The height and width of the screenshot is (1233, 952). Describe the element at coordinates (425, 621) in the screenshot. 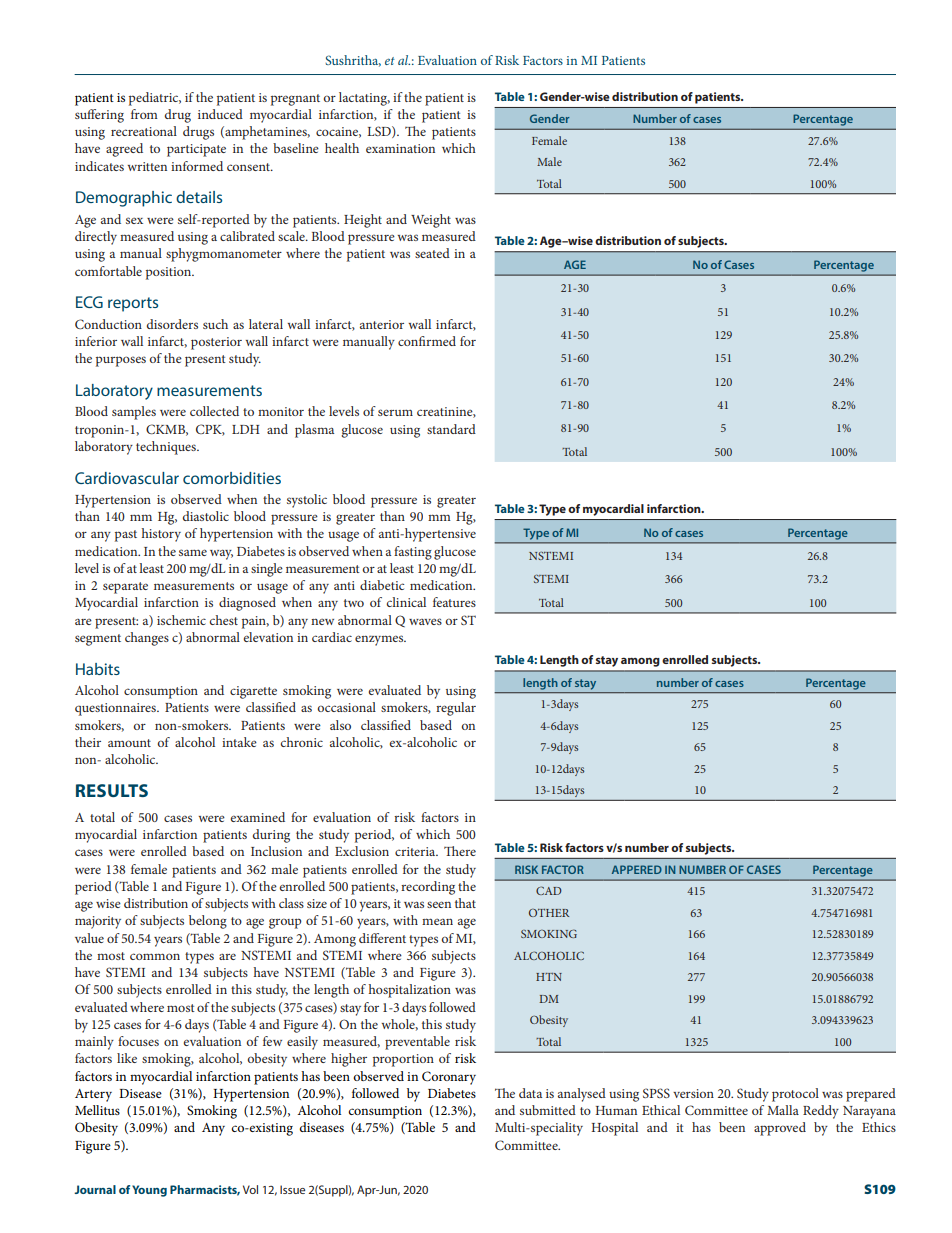

I see `waves` at that location.
